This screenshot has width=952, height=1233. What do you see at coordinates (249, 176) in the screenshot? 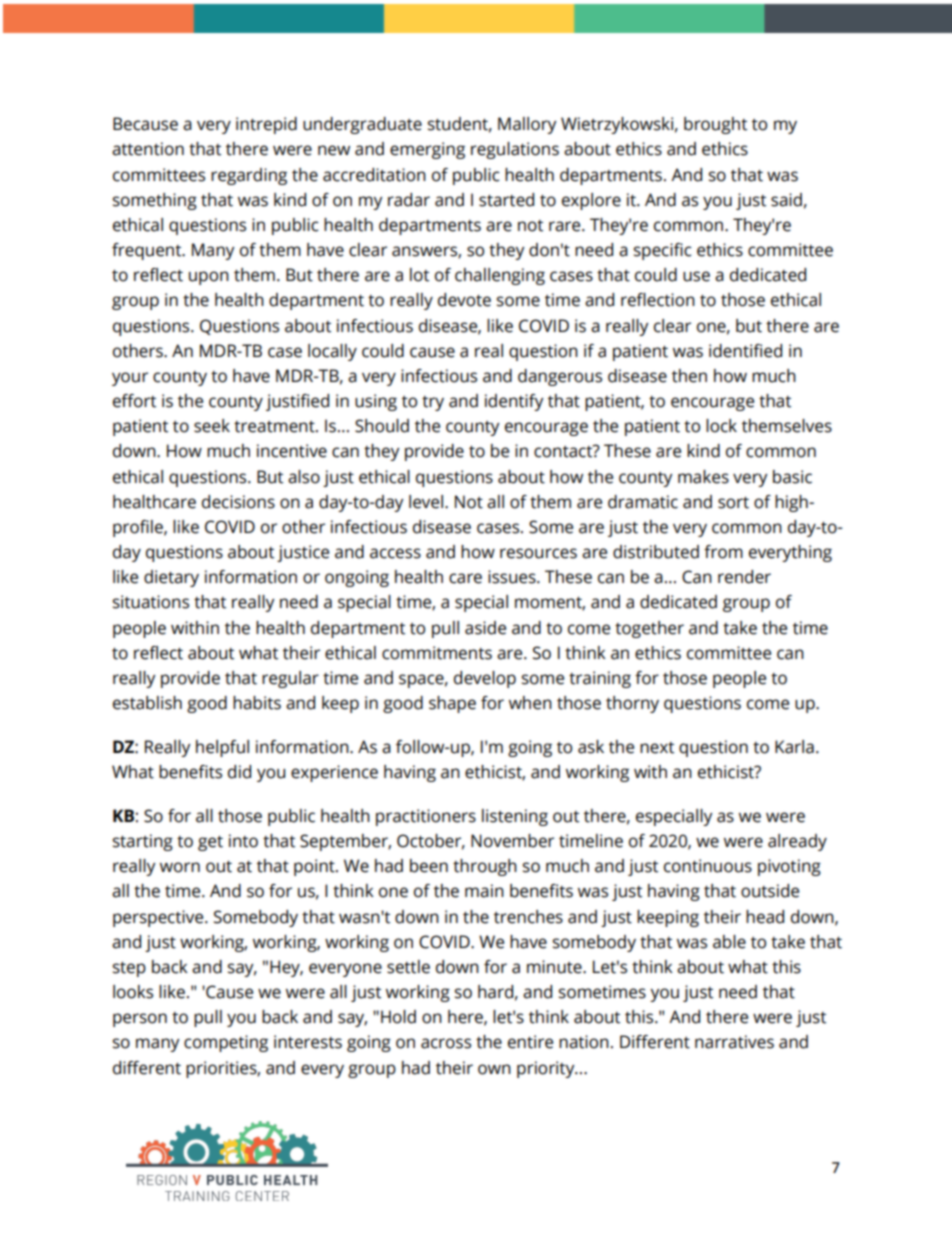
I see `regarding` at bounding box center [249, 176].
